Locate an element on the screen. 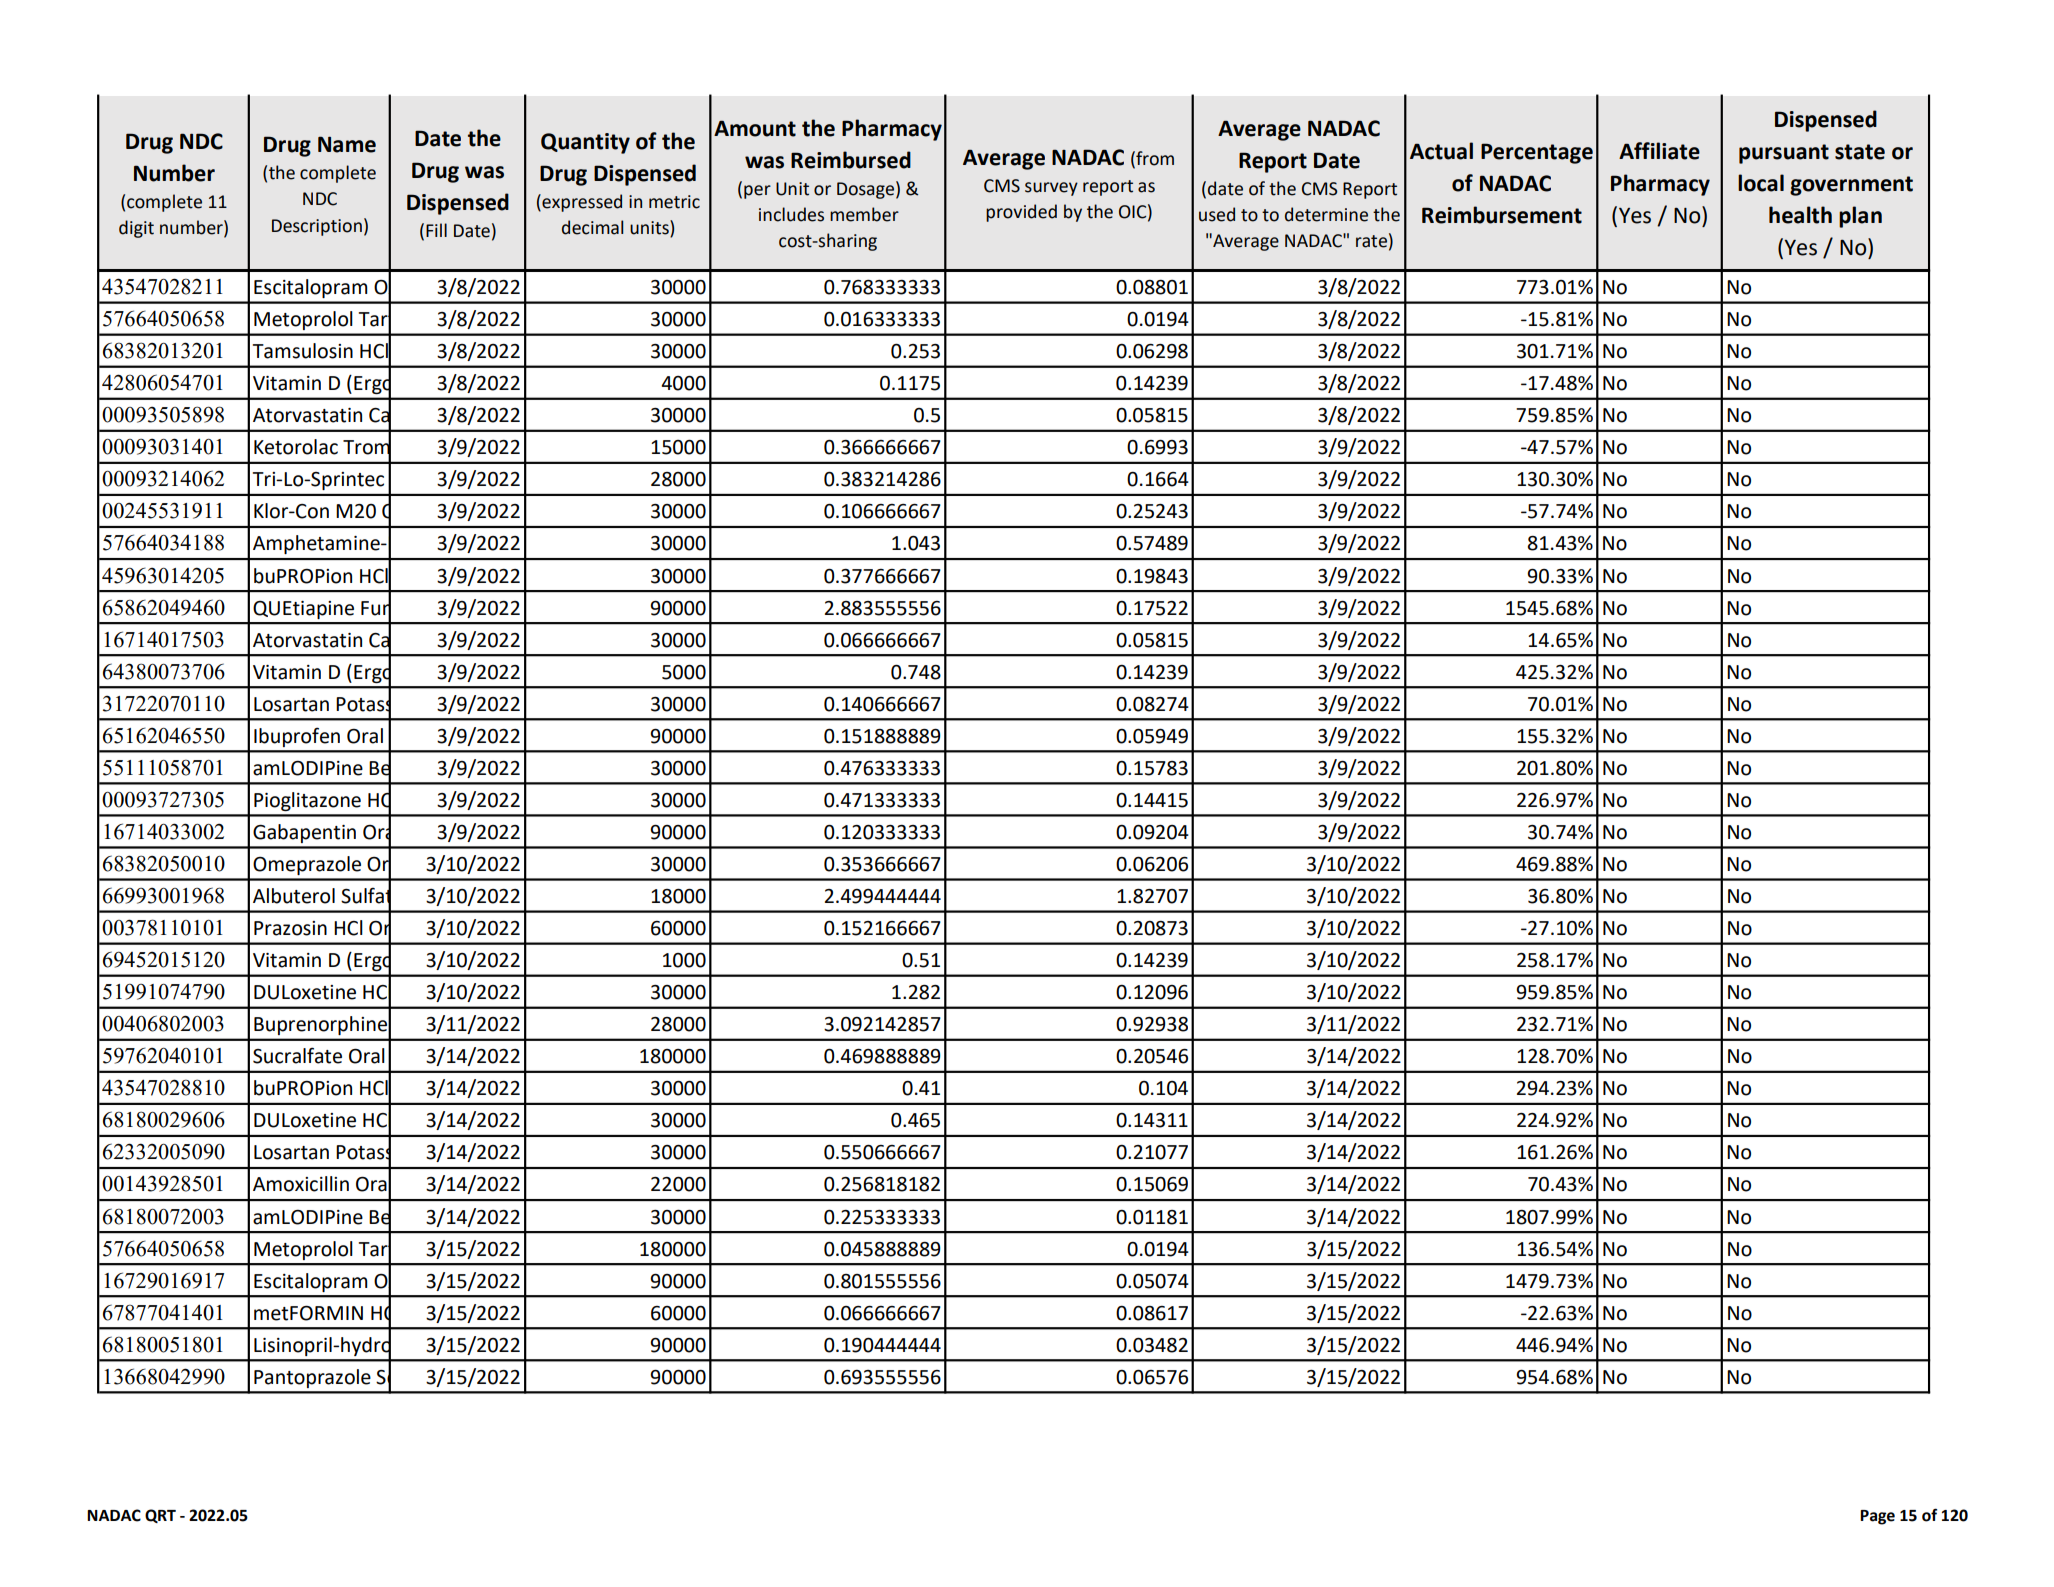  health is located at coordinates (1800, 215).
